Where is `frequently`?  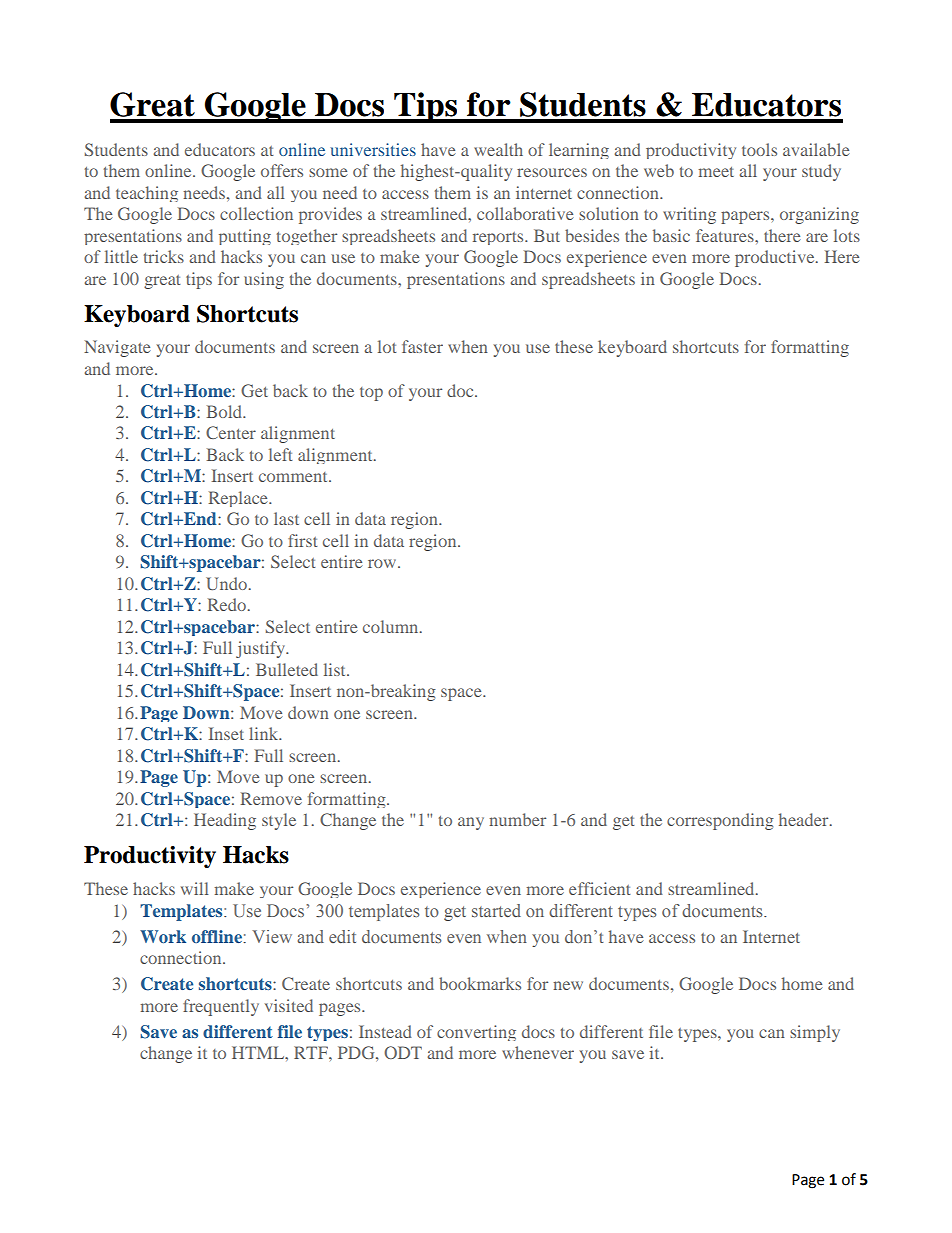 frequently is located at coordinates (221, 1007).
